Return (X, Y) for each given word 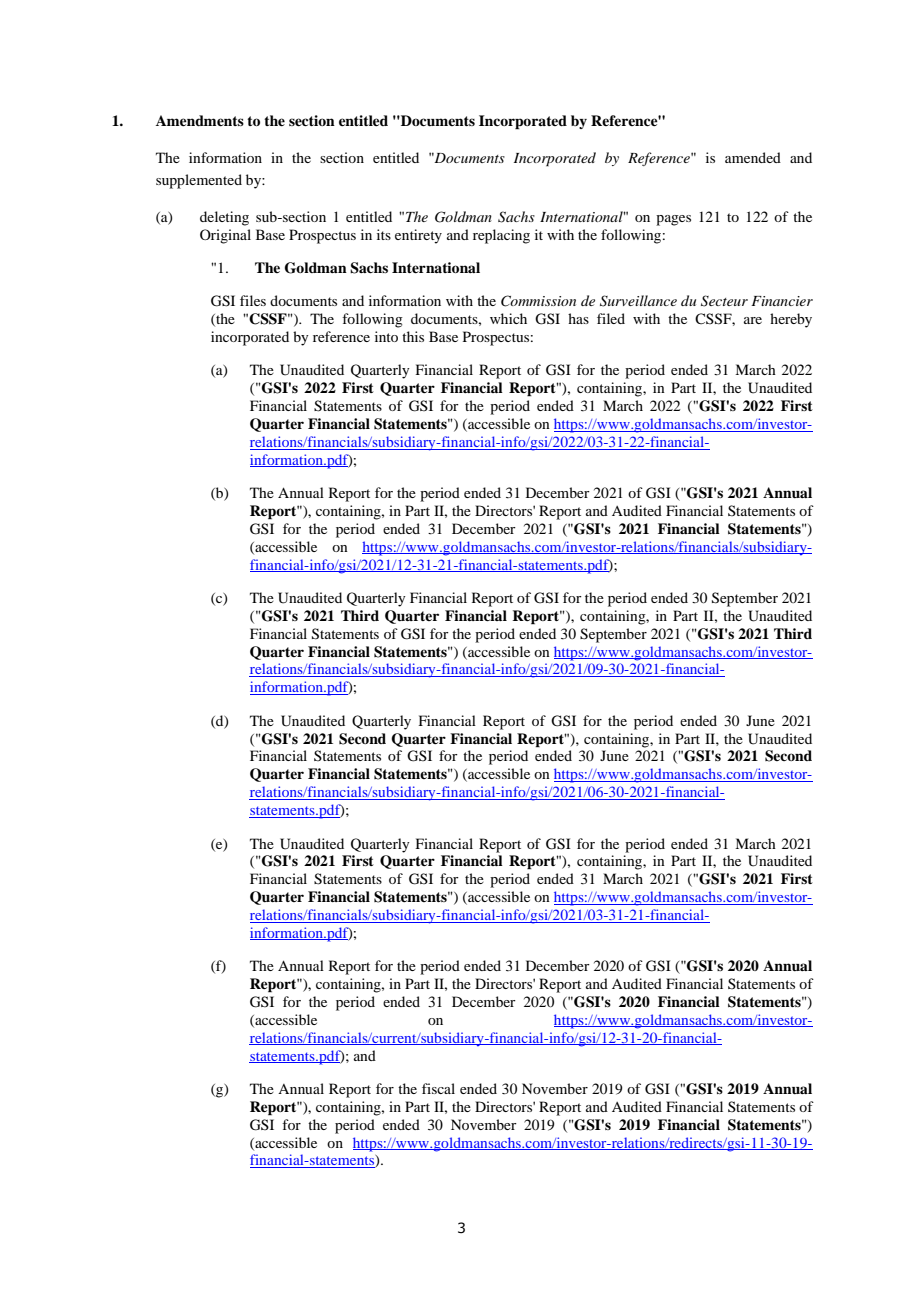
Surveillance (638, 301)
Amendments (200, 120)
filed (611, 318)
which (508, 318)
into (386, 336)
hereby (791, 320)
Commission (538, 301)
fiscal (438, 1088)
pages (673, 220)
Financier (782, 301)
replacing (501, 236)
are (753, 320)
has (578, 318)
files (253, 300)
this (413, 336)
